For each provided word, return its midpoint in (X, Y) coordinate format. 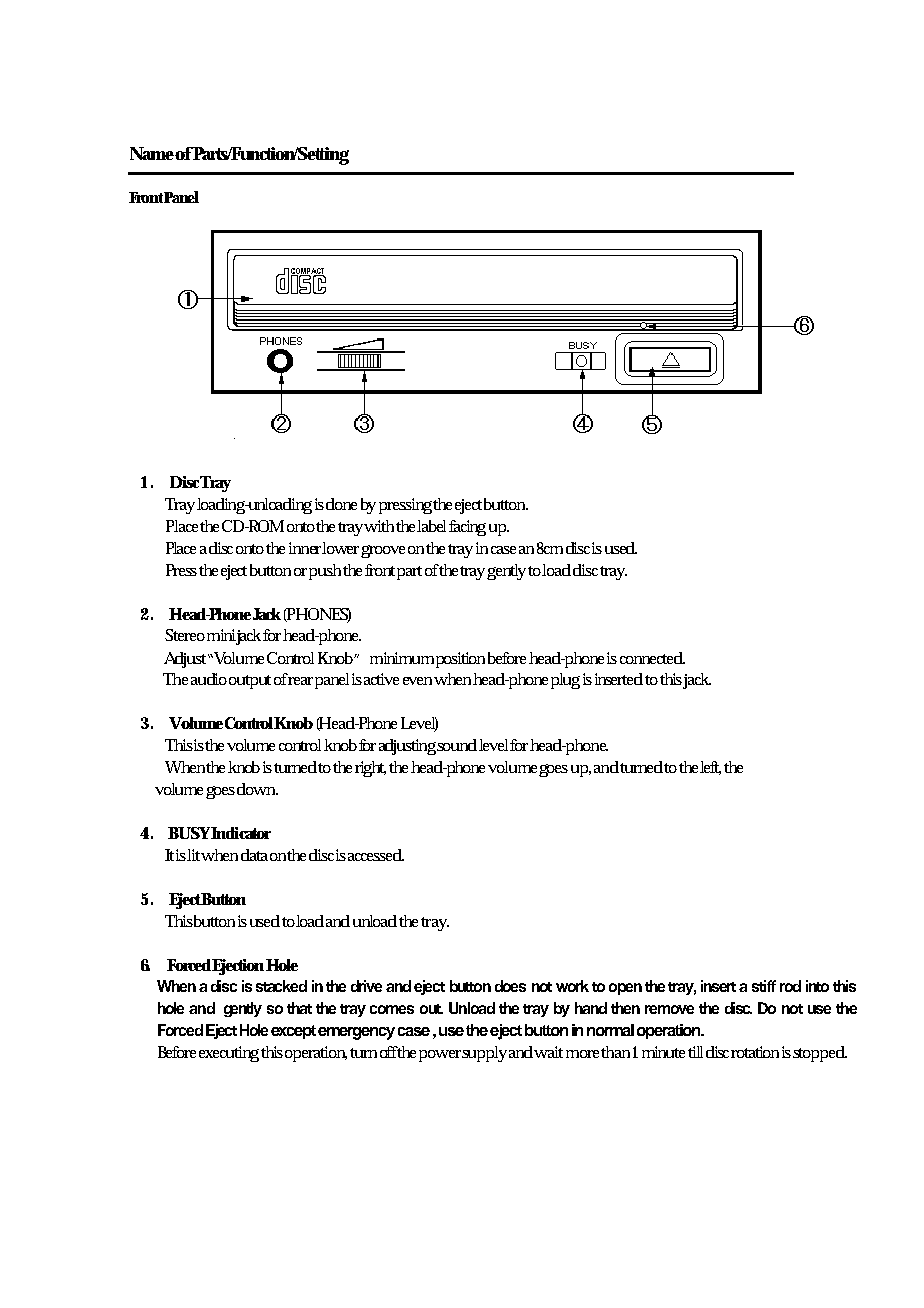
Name (153, 153)
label (431, 526)
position (460, 660)
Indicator (241, 833)
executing (229, 1054)
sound (457, 745)
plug (565, 681)
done (341, 504)
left (710, 768)
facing (467, 528)
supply (484, 1054)
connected (652, 658)
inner (306, 548)
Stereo (185, 635)
